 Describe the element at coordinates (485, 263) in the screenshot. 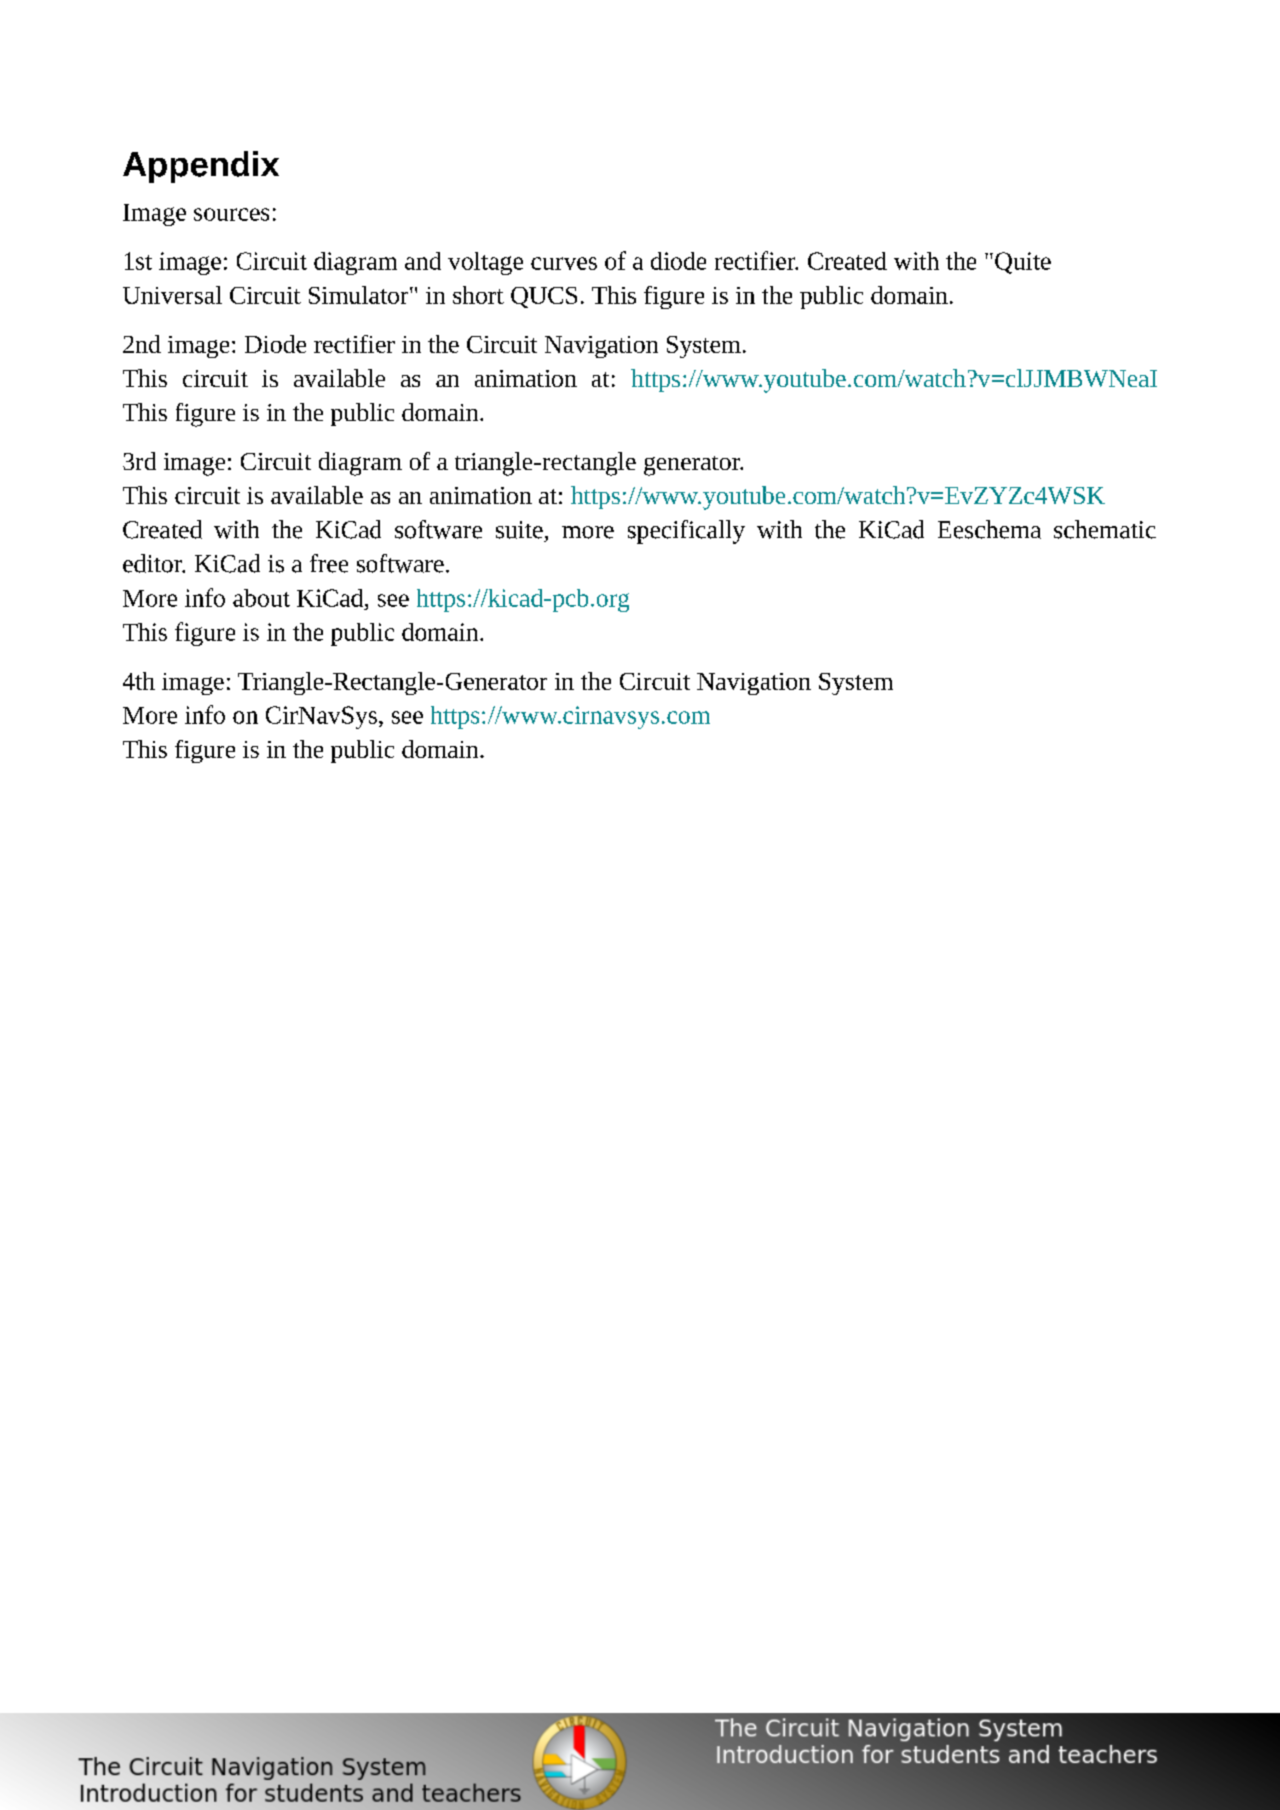

I see `voltage` at that location.
